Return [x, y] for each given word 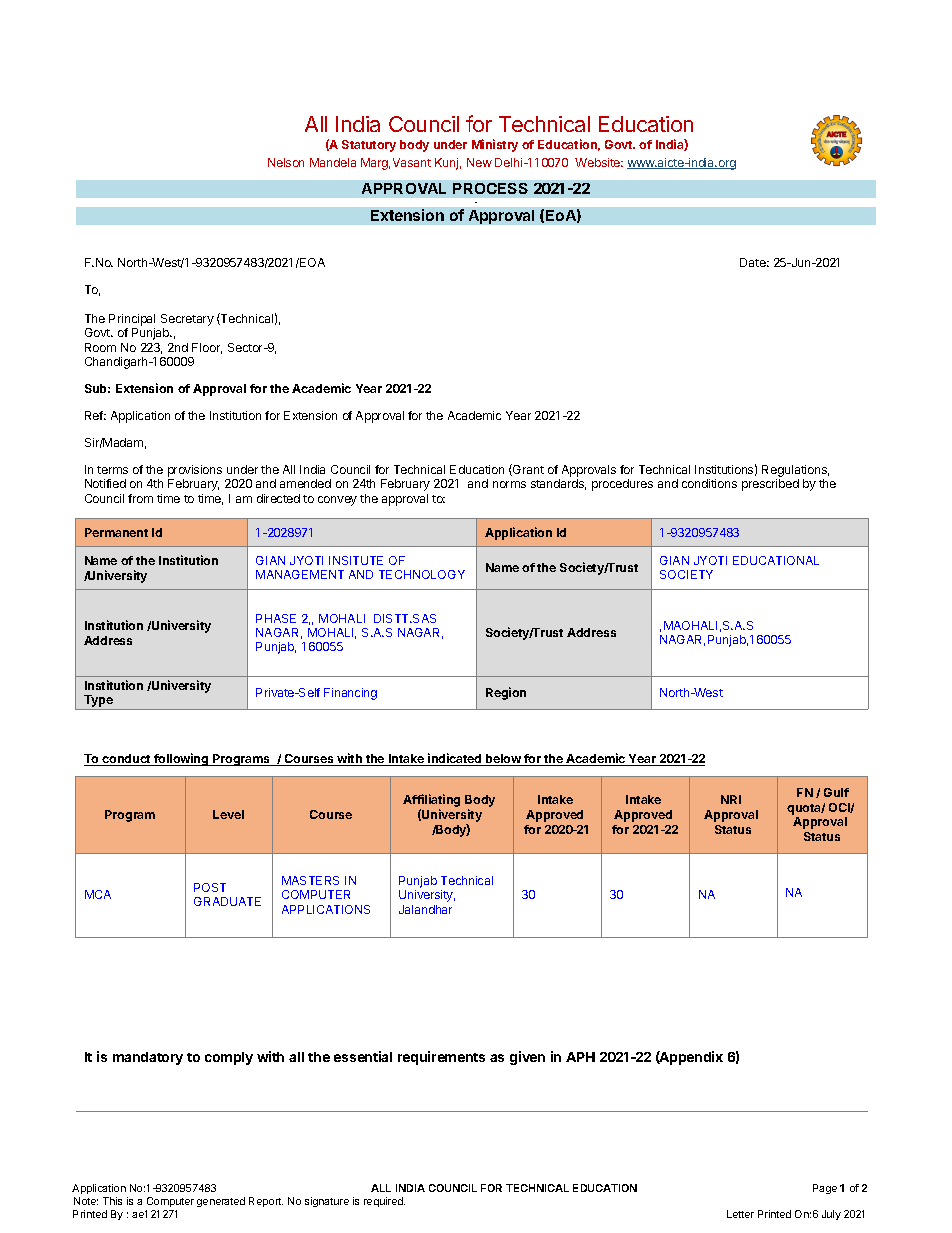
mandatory [148, 1058]
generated [221, 1202]
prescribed [770, 485]
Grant [527, 470]
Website [599, 162]
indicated [455, 759]
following [181, 759]
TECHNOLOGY [422, 574]
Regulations [795, 471]
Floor [207, 348]
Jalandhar [425, 909]
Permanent [116, 532]
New [479, 162]
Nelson [286, 162]
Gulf [836, 792]
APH [580, 1057]
